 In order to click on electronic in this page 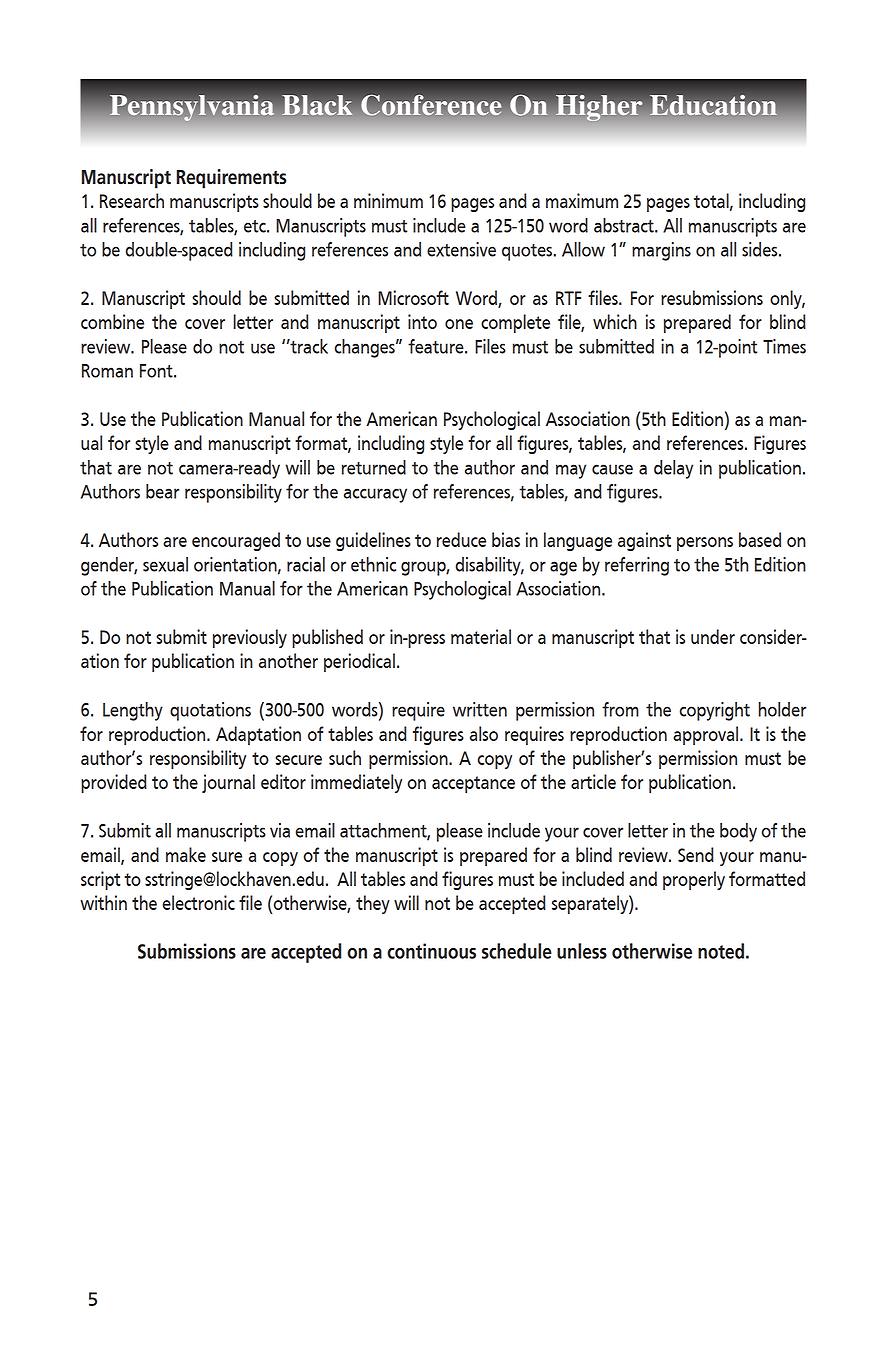, I will do `click(199, 902)`.
